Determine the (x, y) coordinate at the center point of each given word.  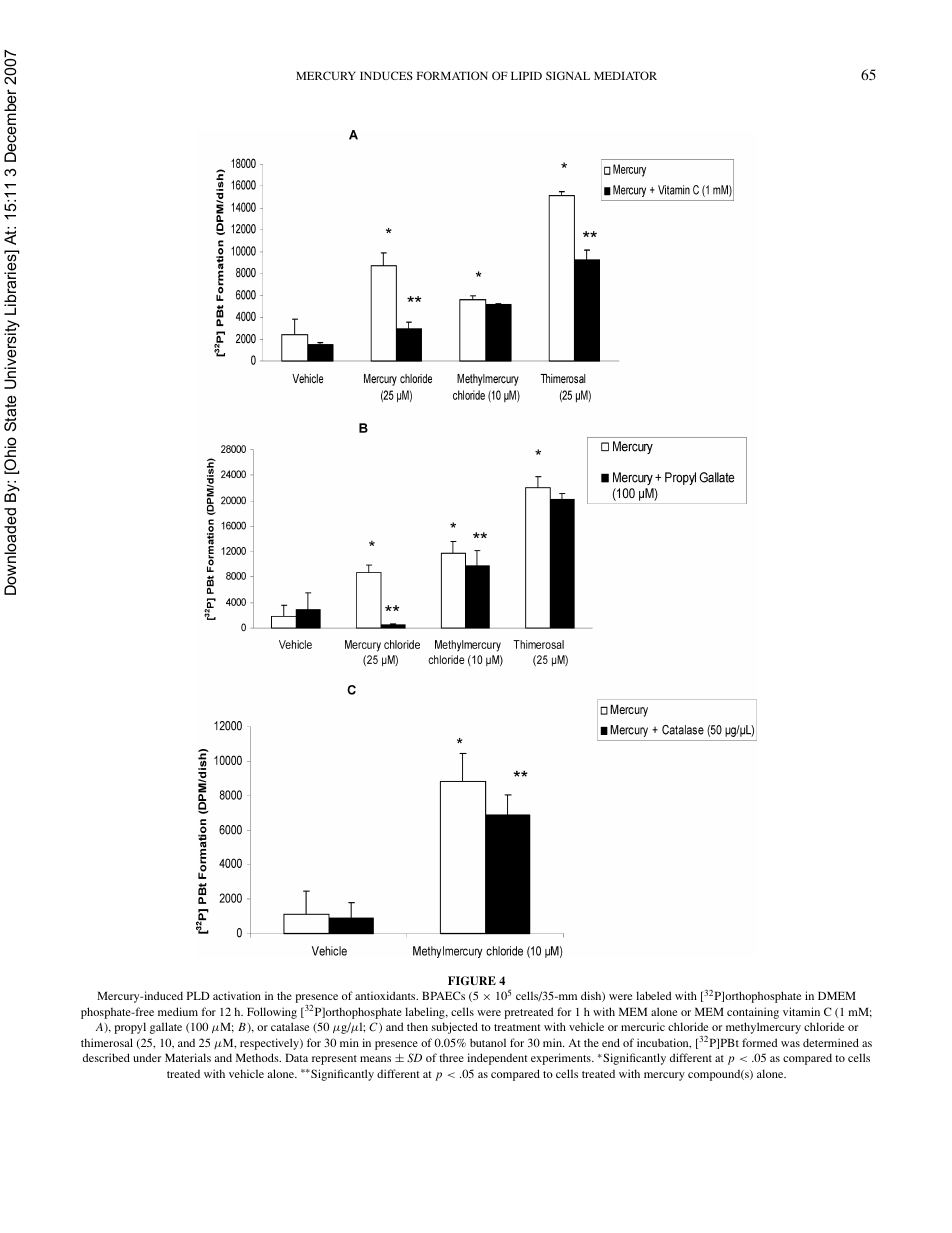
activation (237, 995)
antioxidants (386, 995)
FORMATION (452, 75)
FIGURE (472, 980)
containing (753, 1013)
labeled (653, 995)
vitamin (801, 1011)
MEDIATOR (625, 75)
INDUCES (386, 75)
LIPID (526, 75)
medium (178, 1011)
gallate (166, 1028)
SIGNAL (568, 75)
